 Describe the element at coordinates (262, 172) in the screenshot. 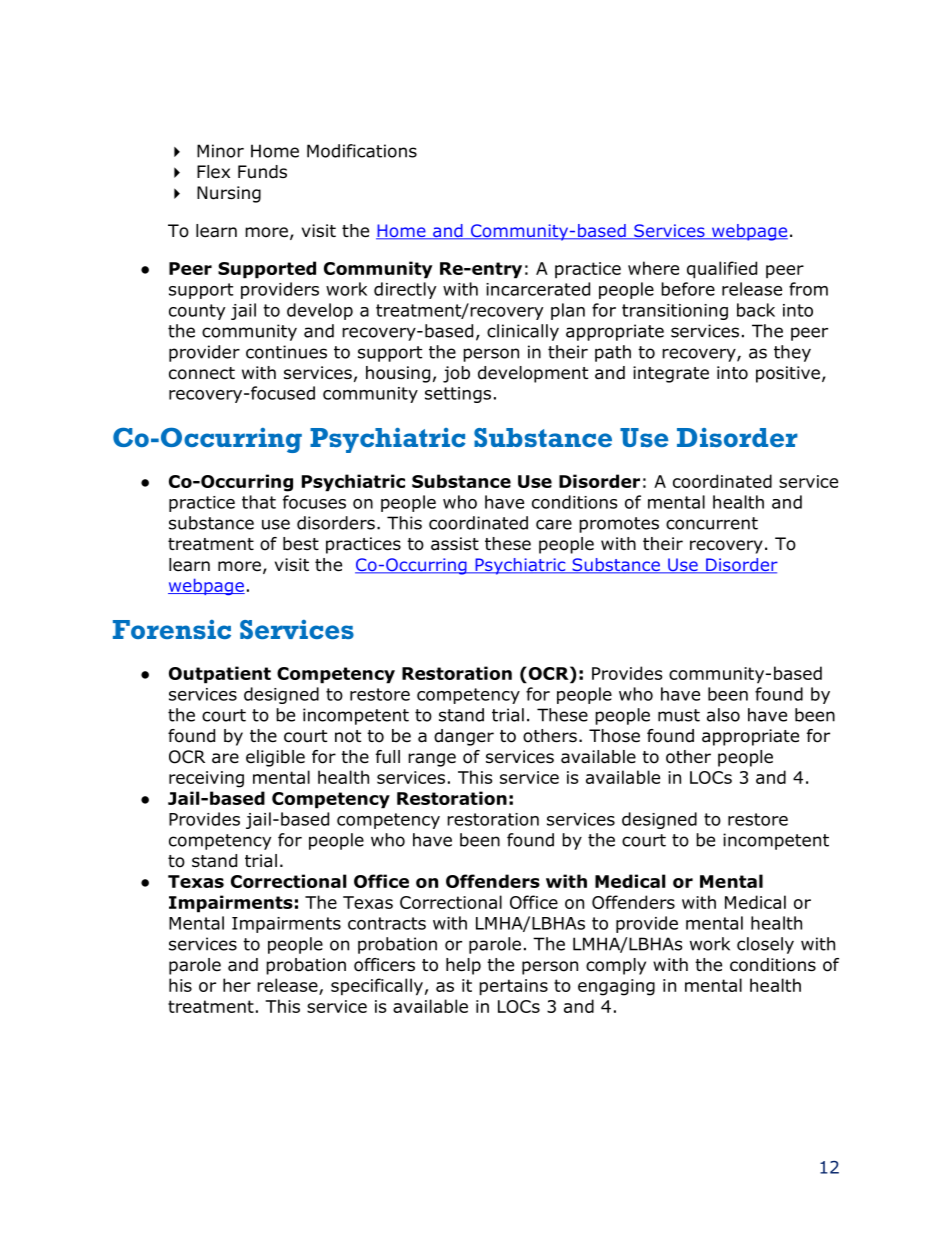

I see `Funds` at that location.
